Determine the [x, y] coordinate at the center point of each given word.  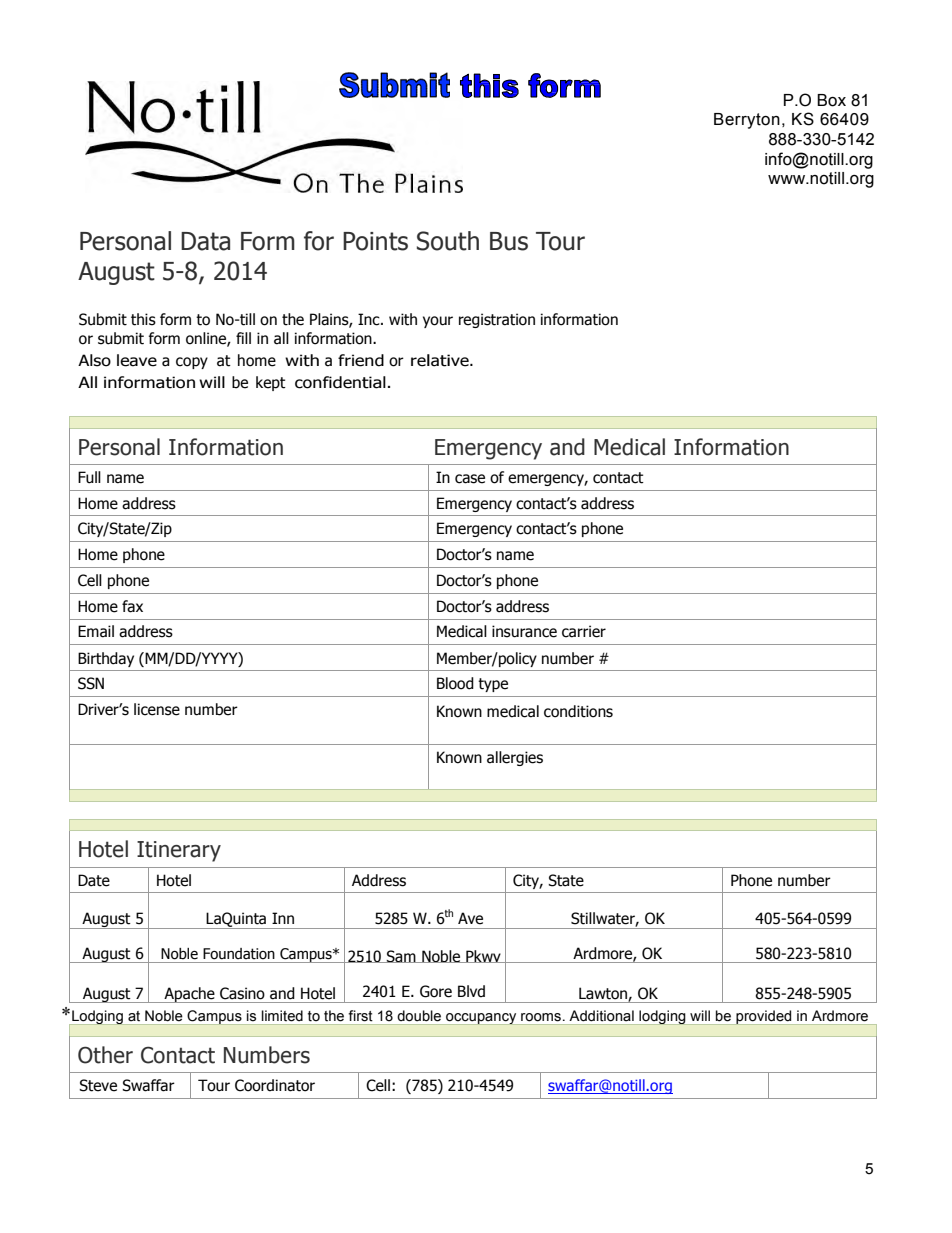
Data [205, 241]
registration [497, 320]
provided [764, 1017]
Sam [401, 956]
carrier [584, 631]
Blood [455, 683]
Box [831, 100]
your [438, 322]
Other [105, 1055]
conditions [578, 711]
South [448, 241]
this [143, 319]
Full [89, 477]
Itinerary [179, 851]
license [157, 709]
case [470, 479]
